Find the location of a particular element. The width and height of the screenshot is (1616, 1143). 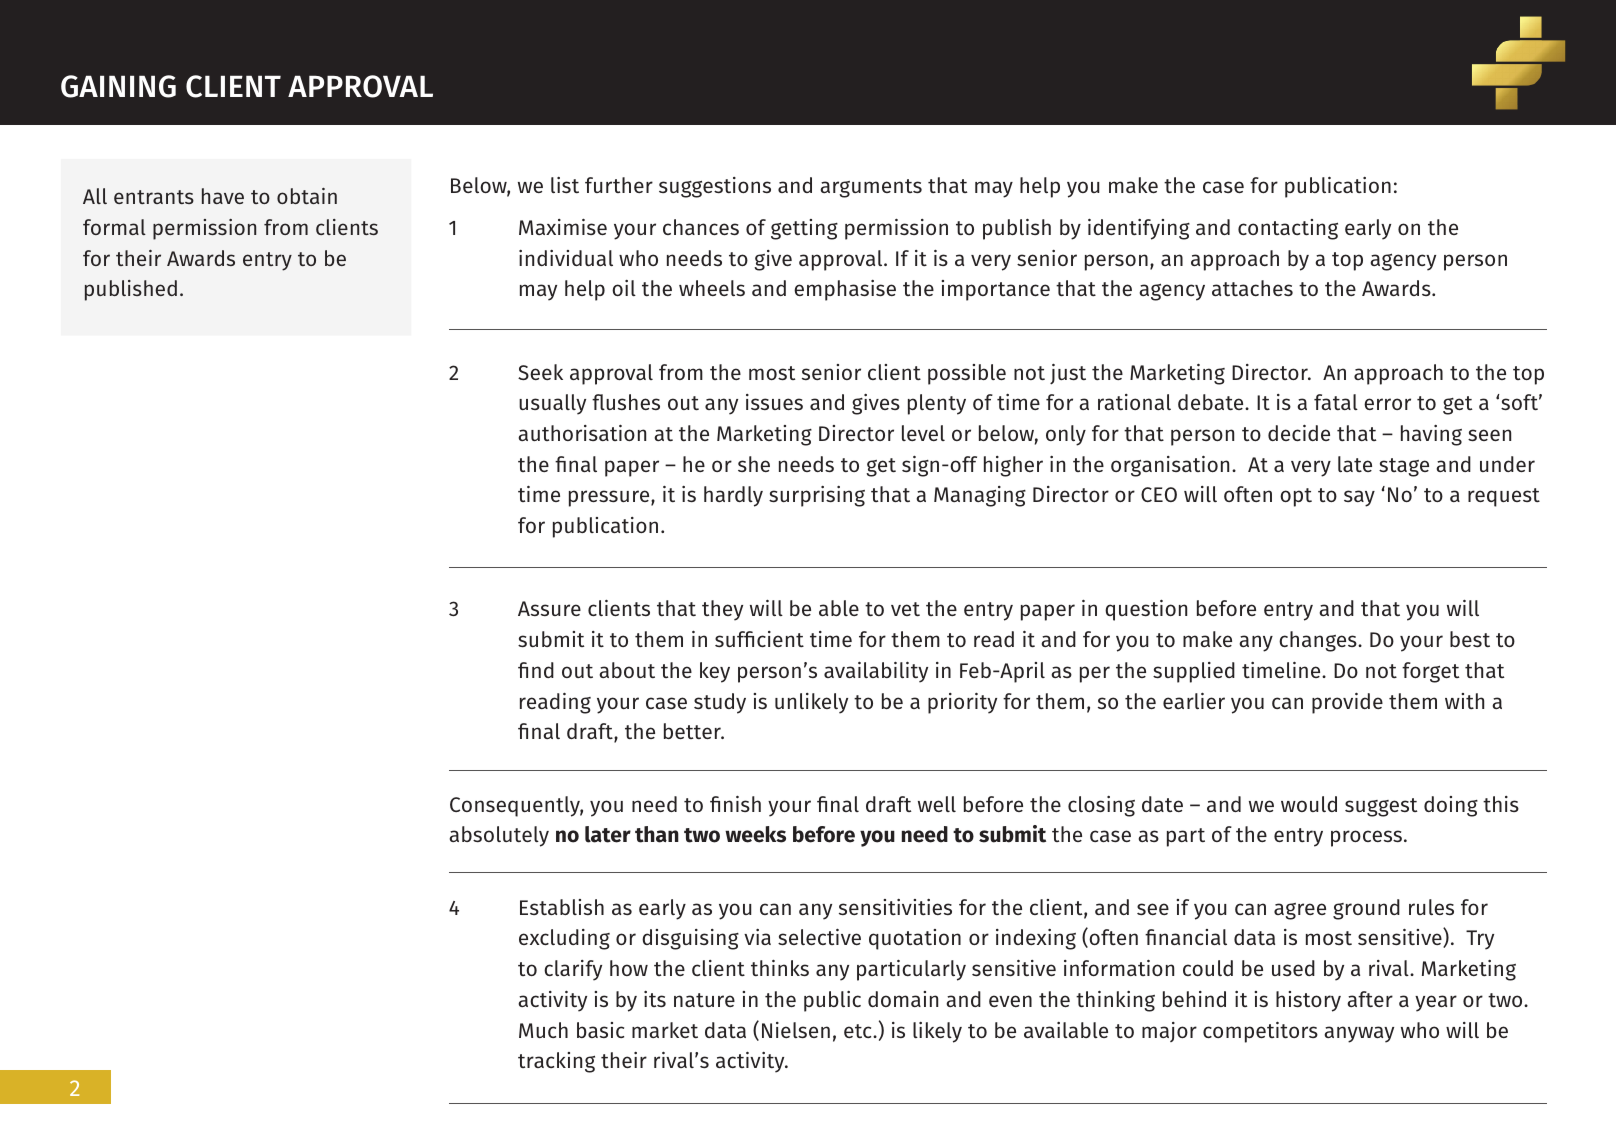

arguments is located at coordinates (871, 188).
